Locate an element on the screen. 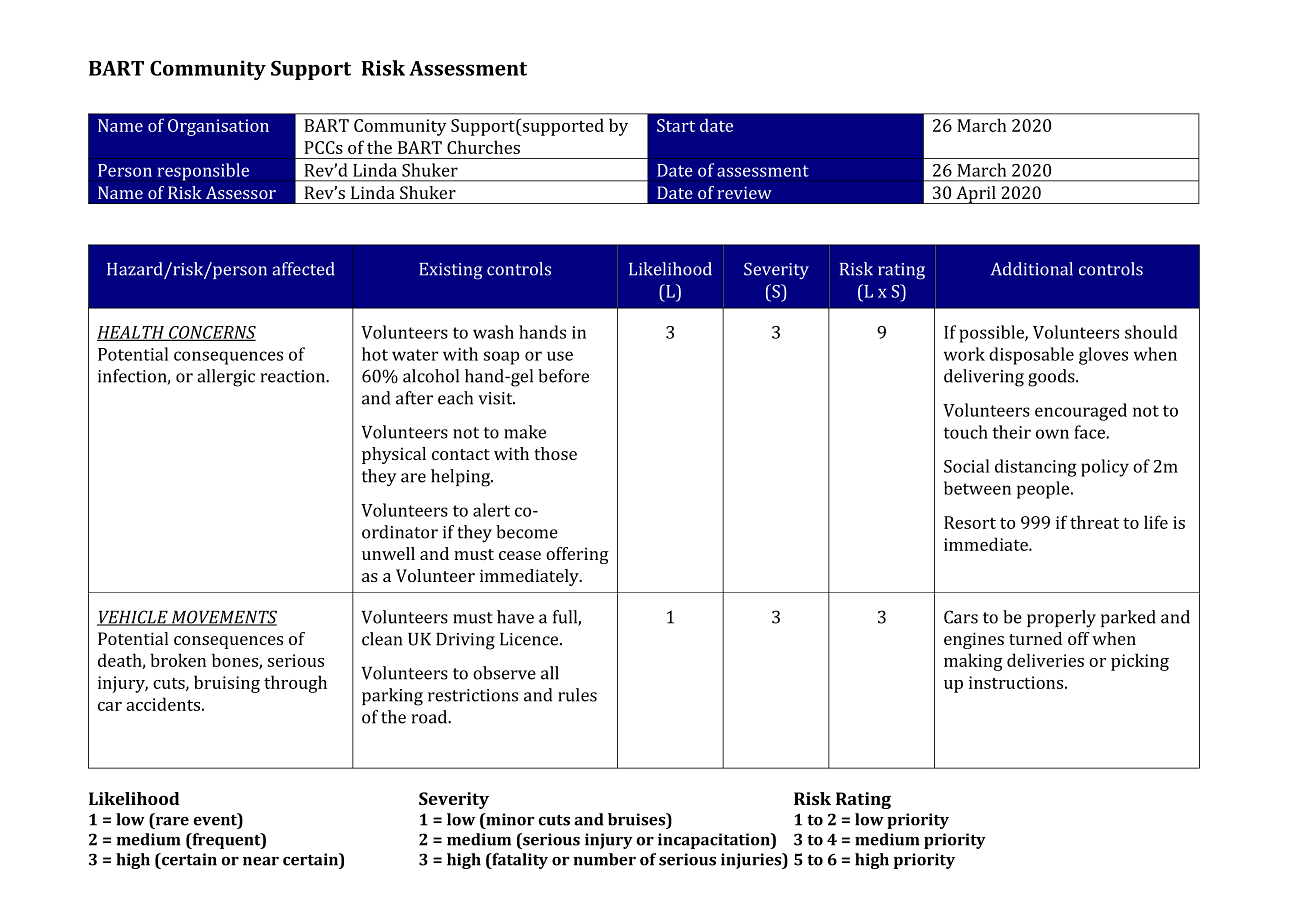  have is located at coordinates (515, 617).
